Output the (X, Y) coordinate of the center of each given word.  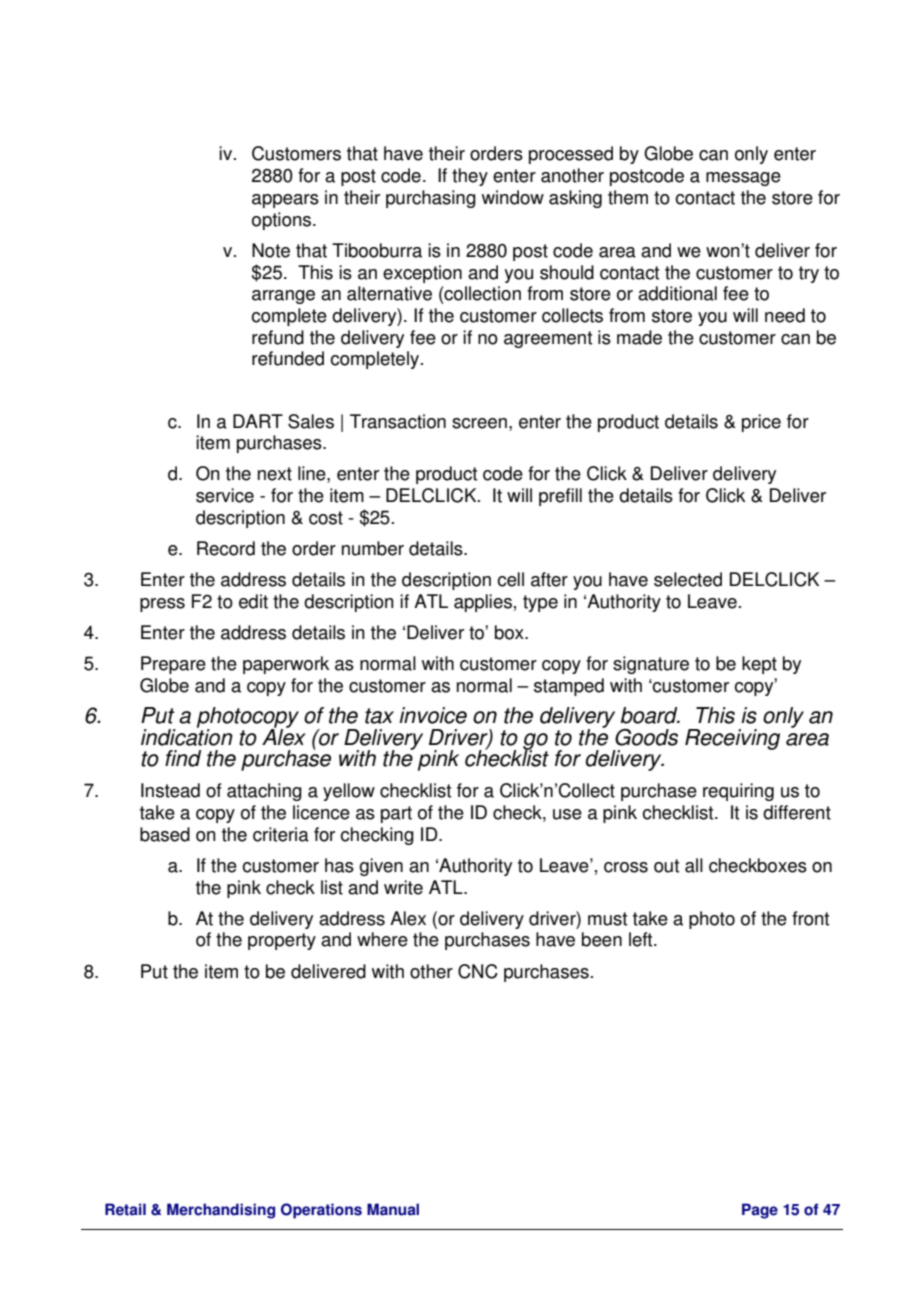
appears (285, 201)
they (470, 177)
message (743, 179)
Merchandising (221, 1211)
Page (760, 1211)
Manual (393, 1209)
